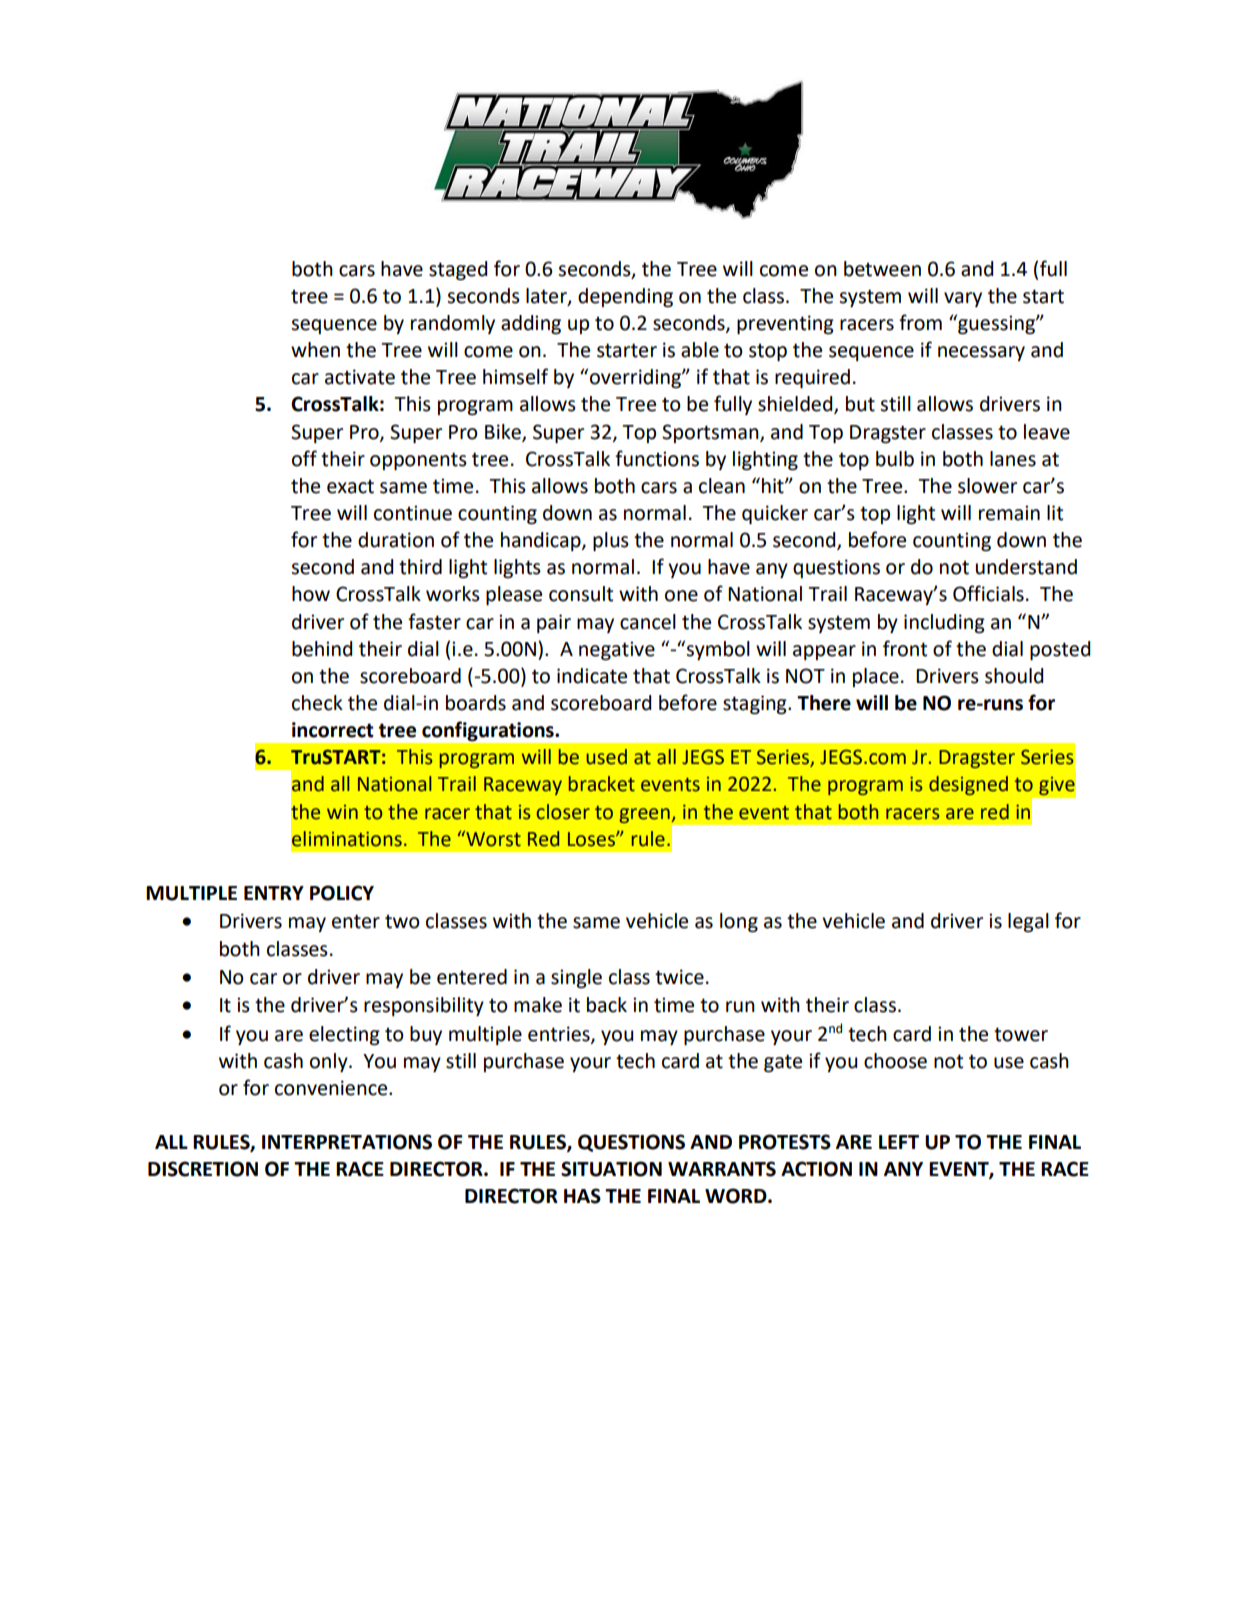 The height and width of the screenshot is (1601, 1237). What do you see at coordinates (315, 350) in the screenshot?
I see `when` at bounding box center [315, 350].
